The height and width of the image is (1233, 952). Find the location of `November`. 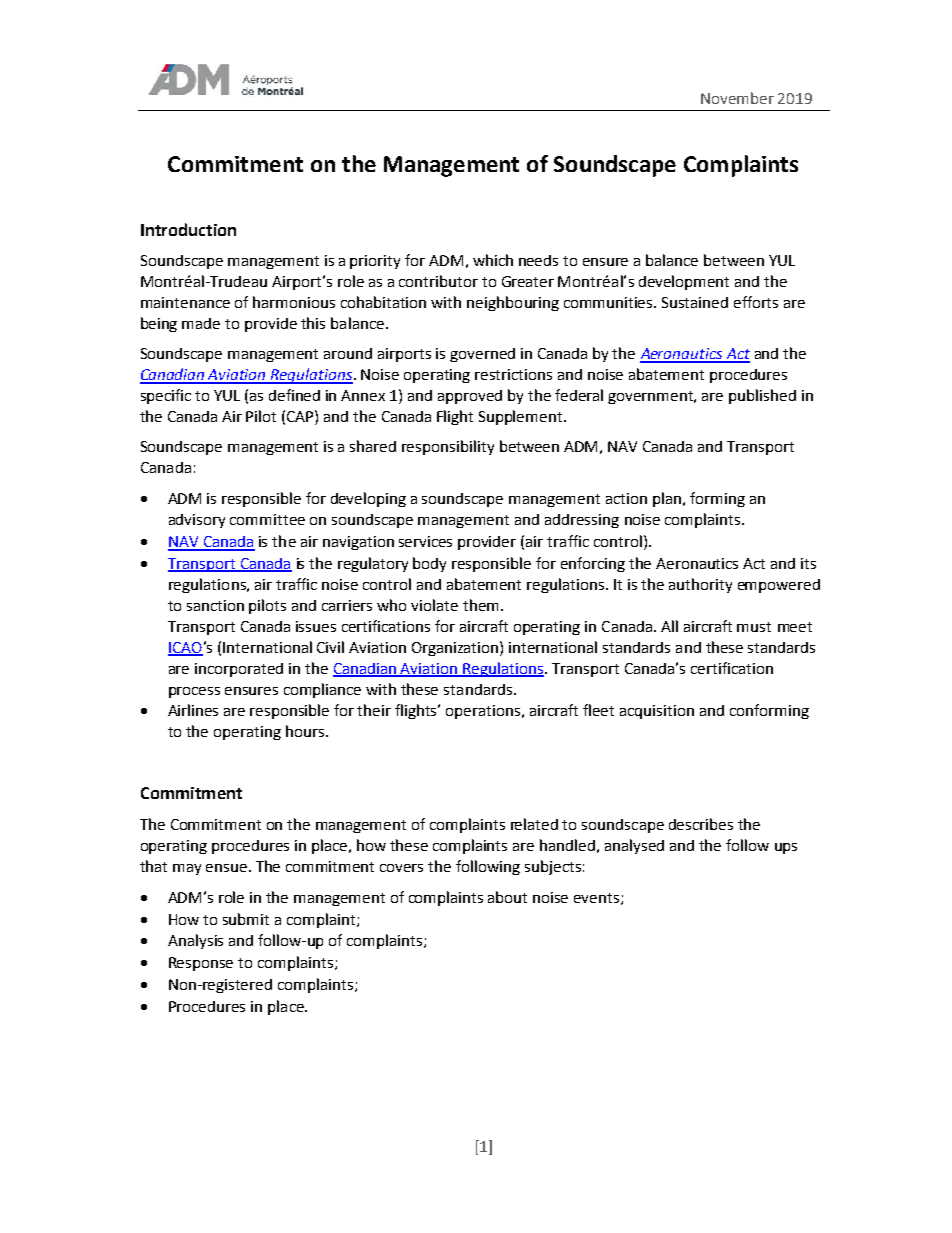

November is located at coordinates (737, 98).
